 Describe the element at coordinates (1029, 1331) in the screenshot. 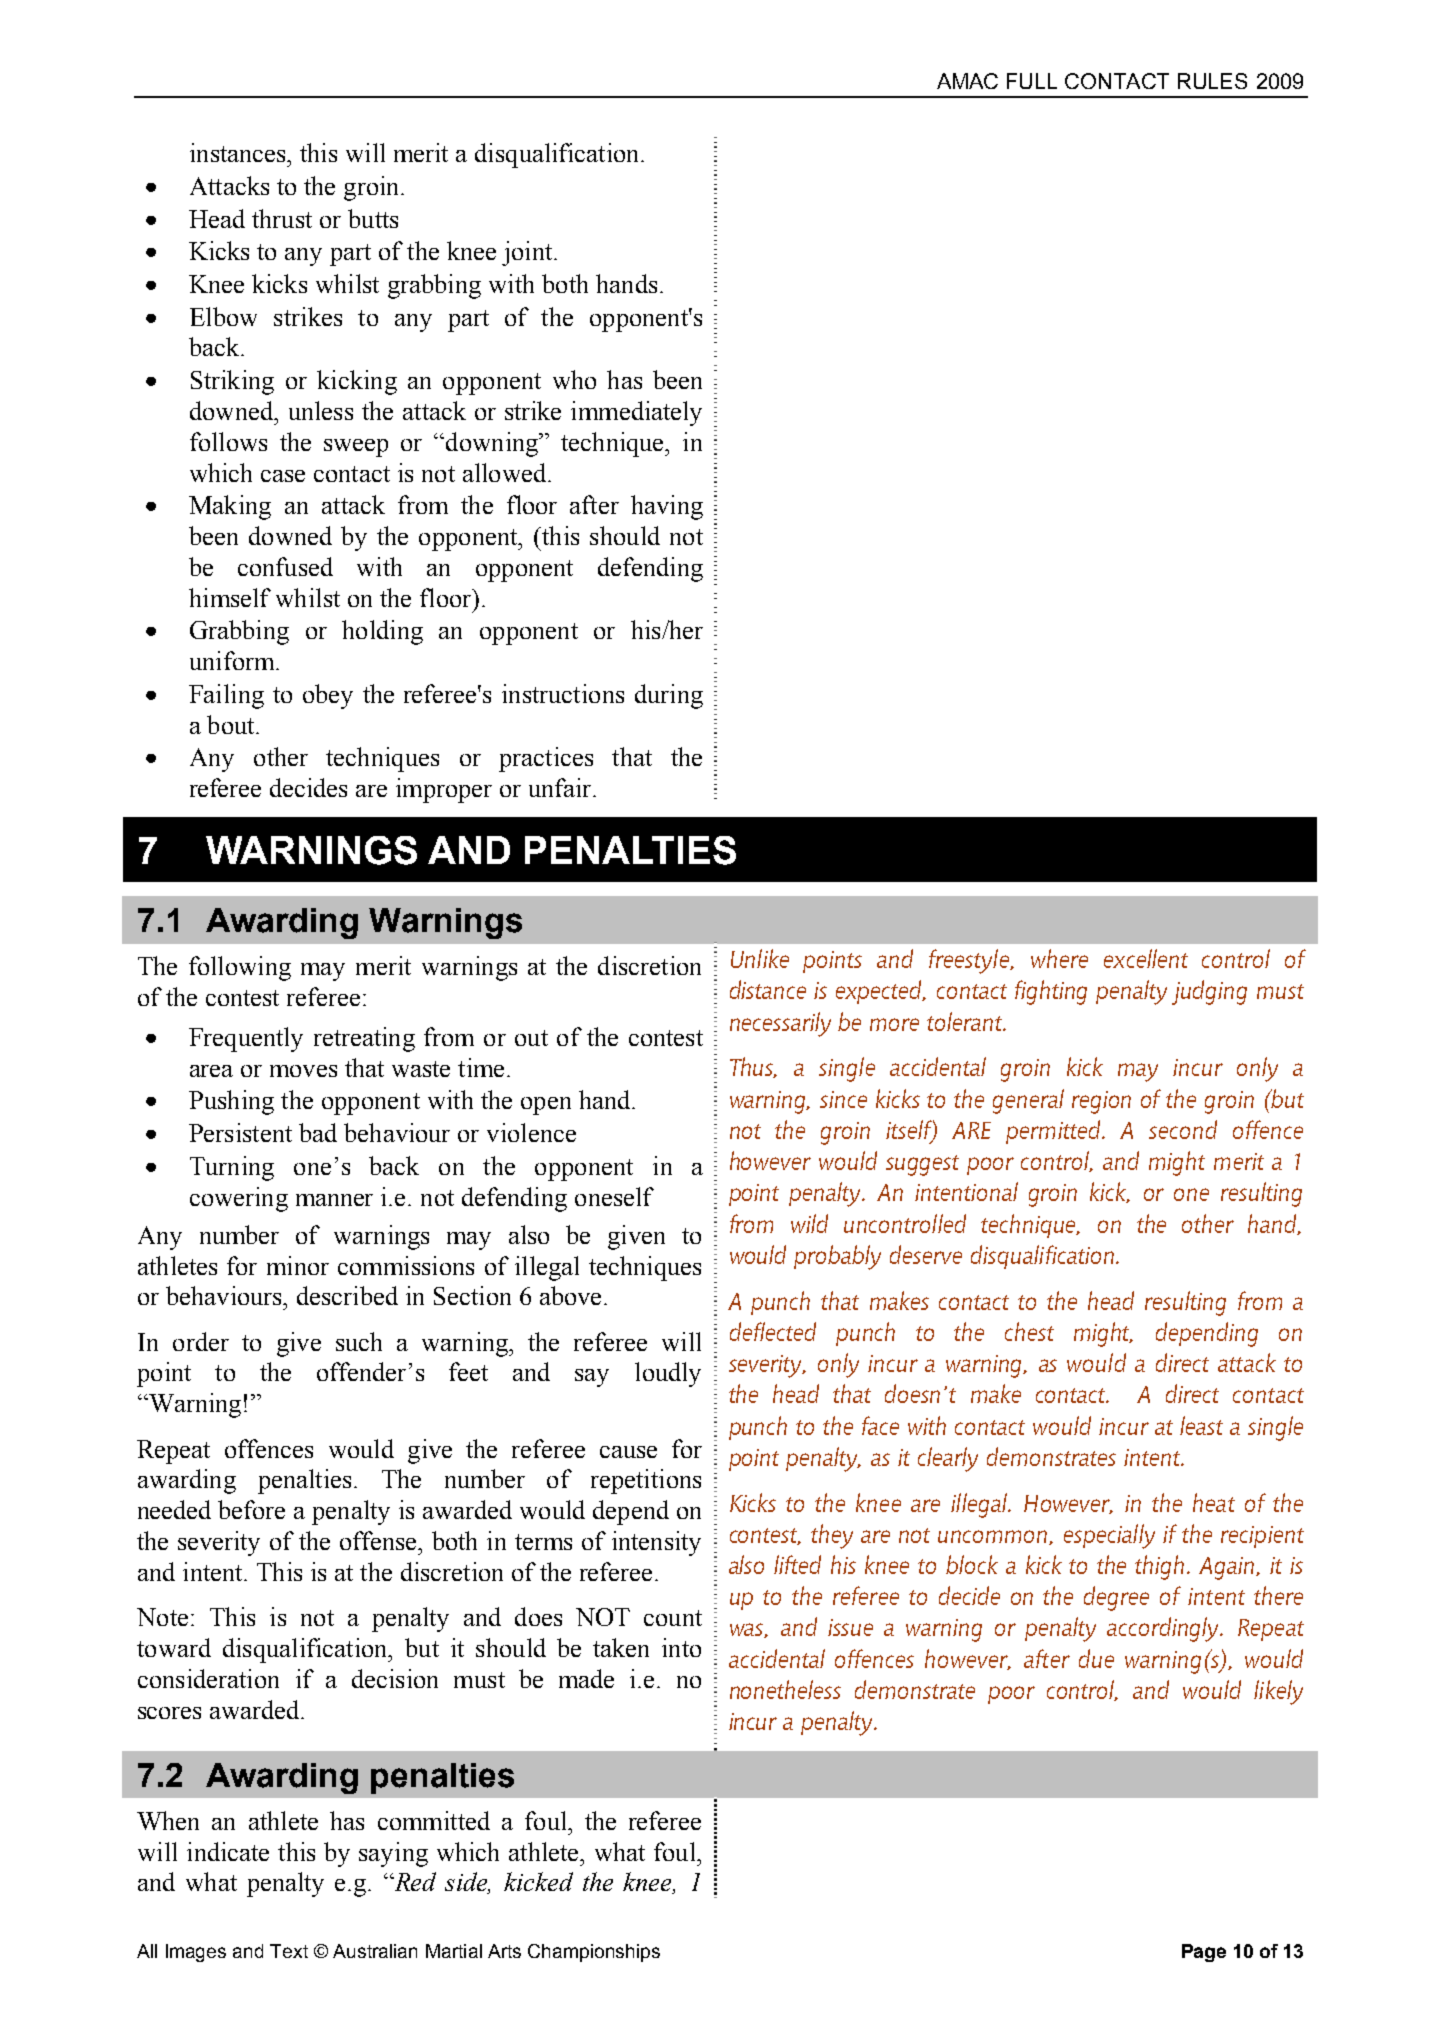

I see `chest` at that location.
